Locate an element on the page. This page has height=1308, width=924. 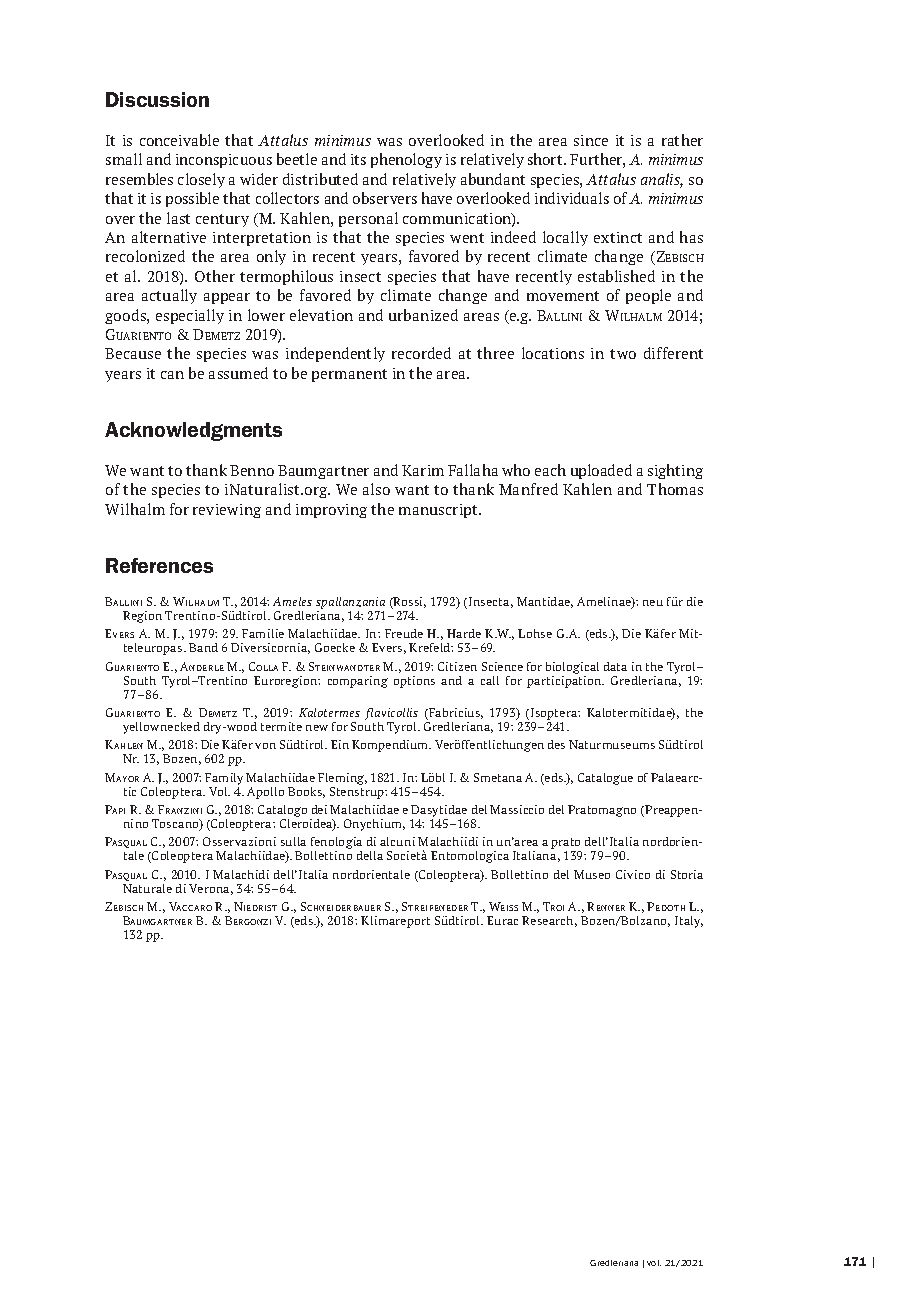
phenology is located at coordinates (406, 160).
